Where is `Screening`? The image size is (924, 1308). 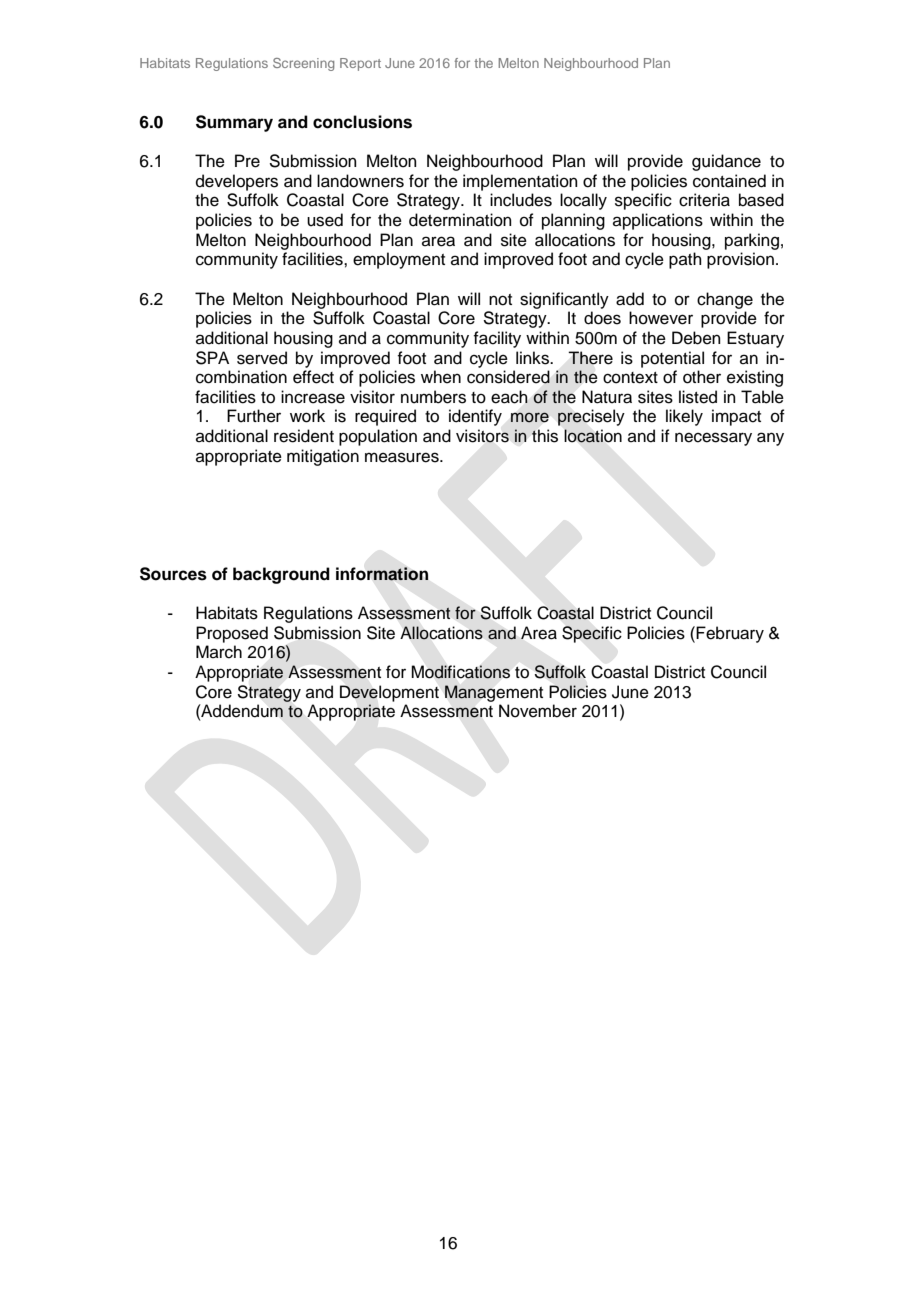
Screening is located at coordinates (303, 64).
